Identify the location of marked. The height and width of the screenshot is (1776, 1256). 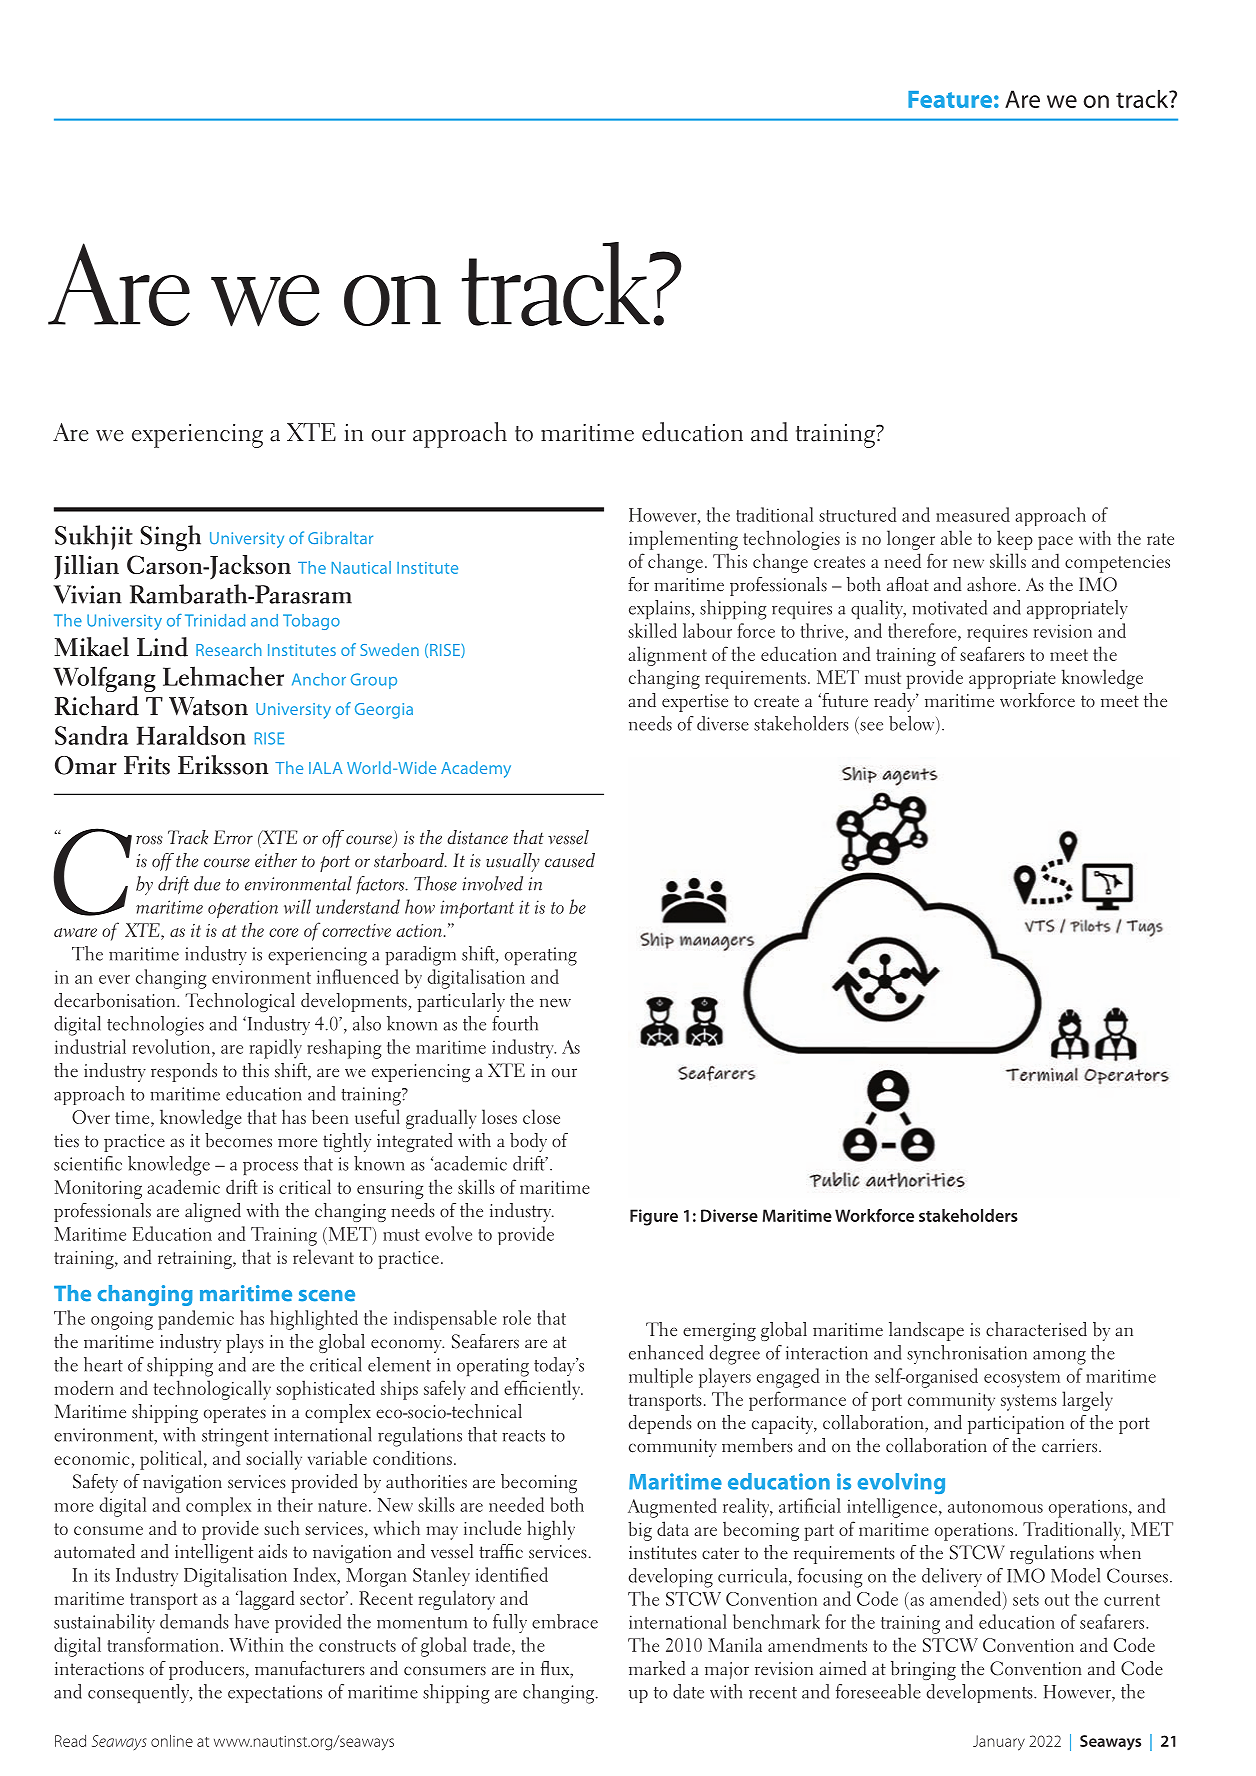
(657, 1668).
